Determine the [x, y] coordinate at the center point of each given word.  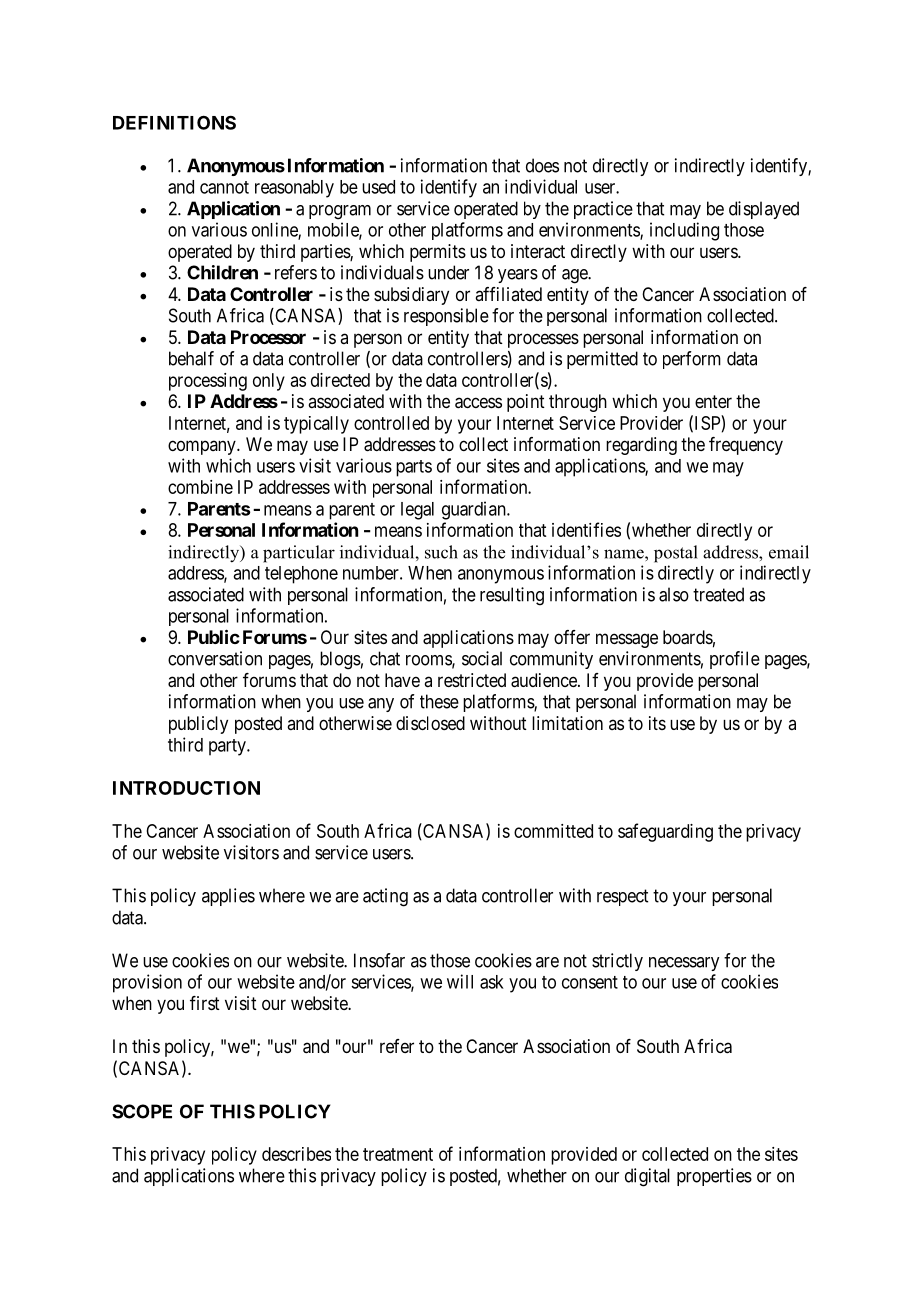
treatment [398, 1154]
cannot [224, 187]
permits [438, 253]
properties [714, 1177]
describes [296, 1154]
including [684, 231]
